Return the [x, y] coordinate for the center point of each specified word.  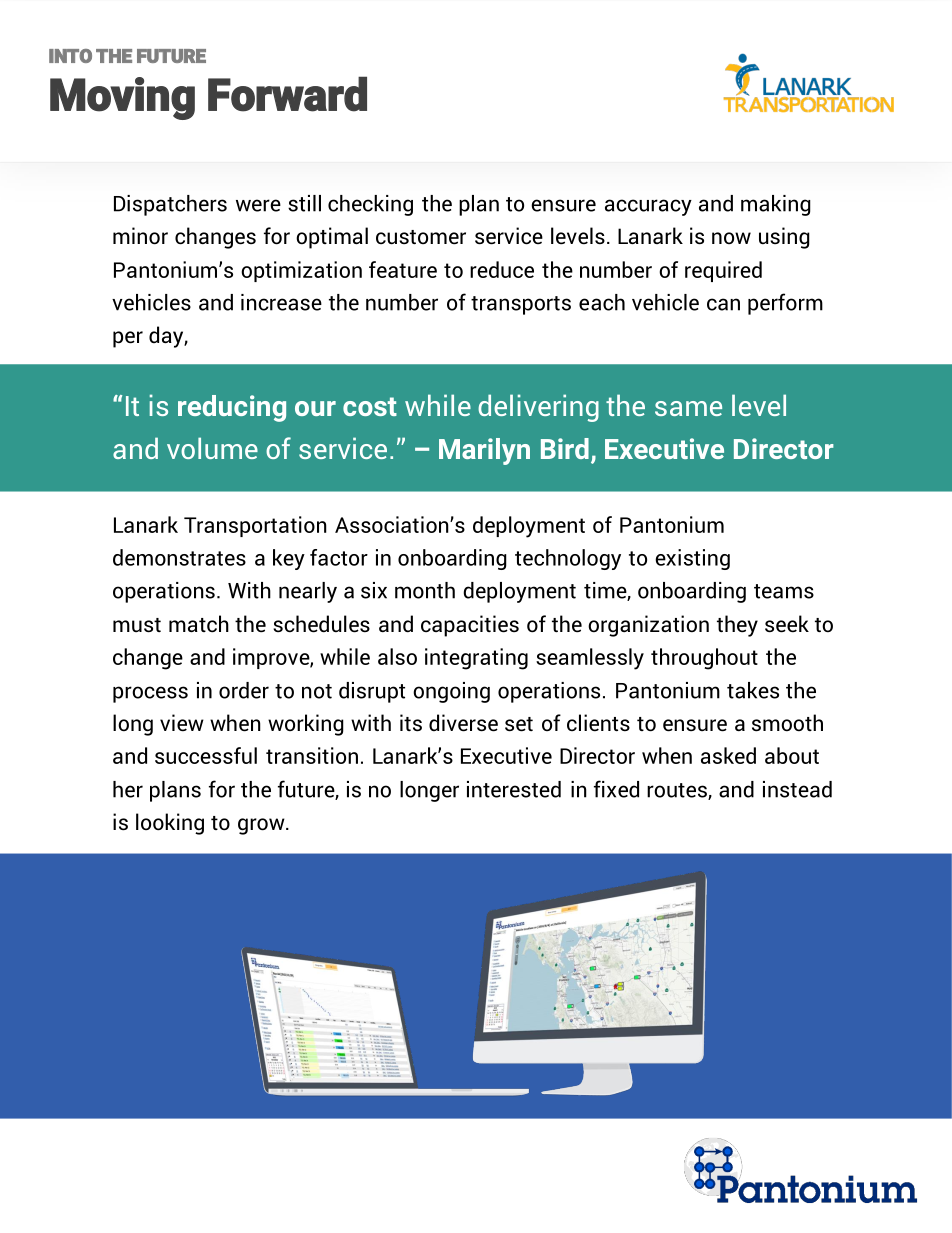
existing [692, 559]
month [425, 590]
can [723, 304]
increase [281, 302]
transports [521, 305]
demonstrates [179, 557]
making [776, 205]
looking [170, 824]
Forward [287, 94]
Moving [122, 98]
